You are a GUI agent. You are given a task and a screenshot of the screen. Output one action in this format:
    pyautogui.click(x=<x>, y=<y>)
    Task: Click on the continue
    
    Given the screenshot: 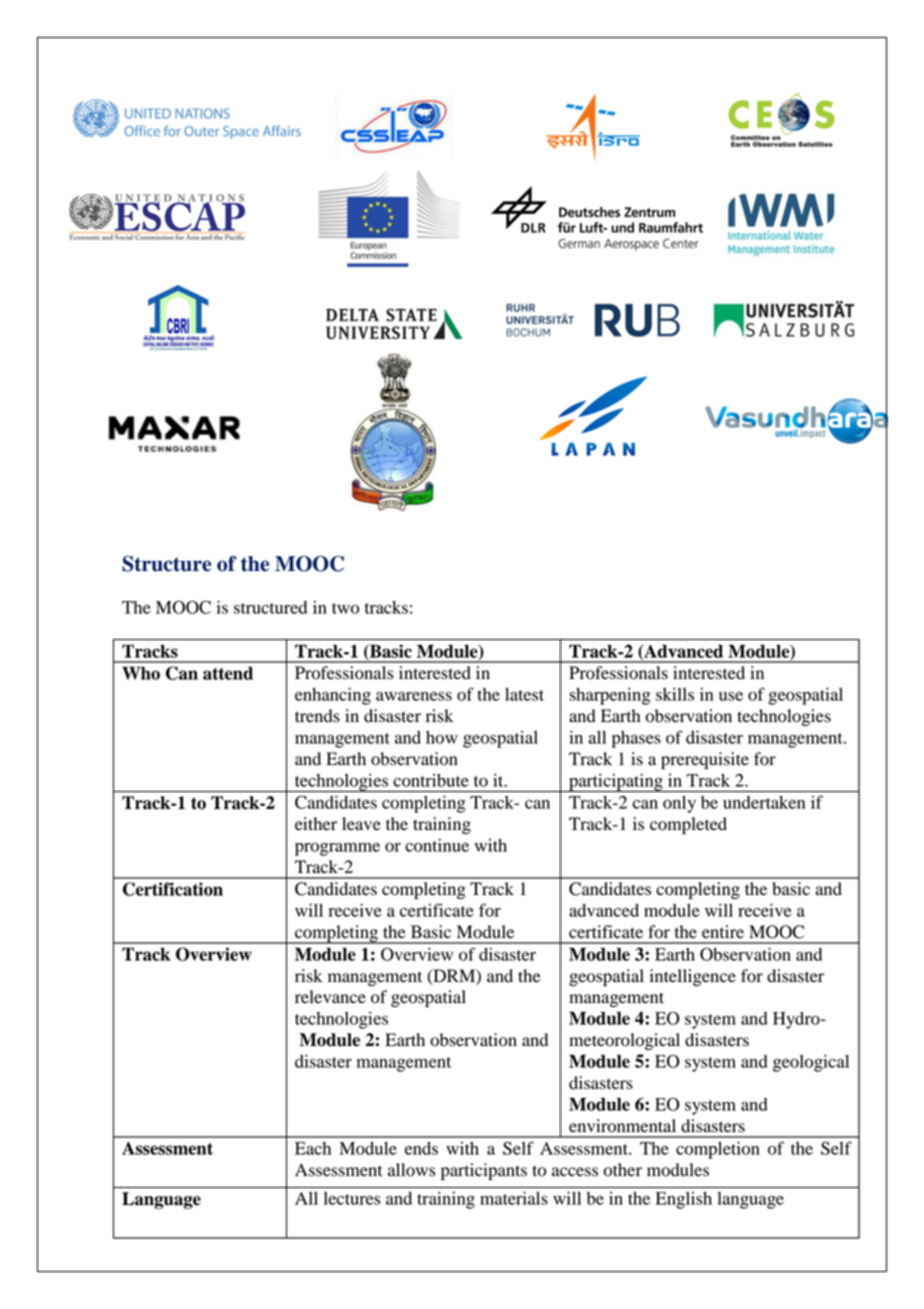 What is the action you would take?
    pyautogui.click(x=437, y=845)
